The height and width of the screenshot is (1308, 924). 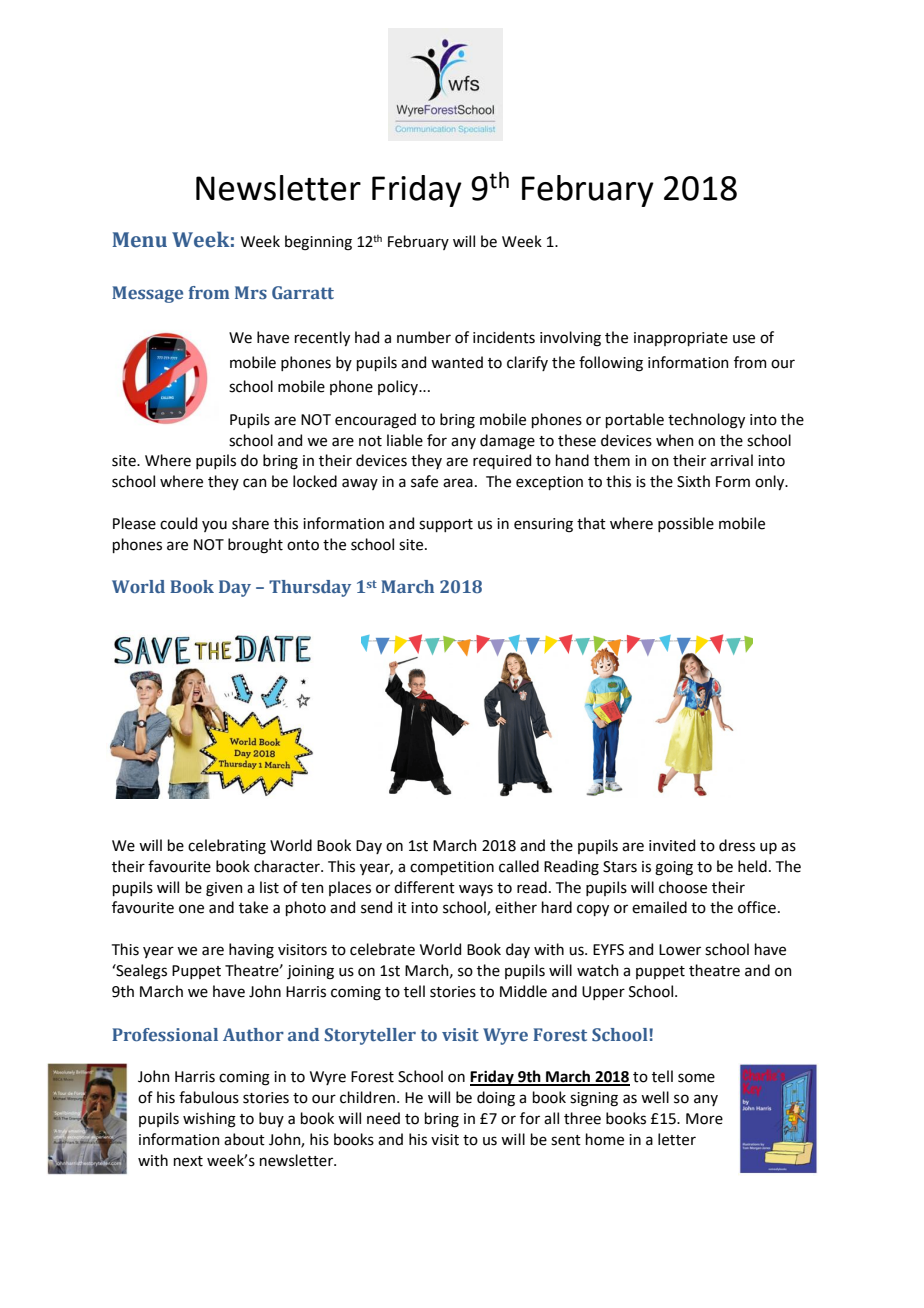 What do you see at coordinates (704, 1119) in the screenshot?
I see `More` at bounding box center [704, 1119].
